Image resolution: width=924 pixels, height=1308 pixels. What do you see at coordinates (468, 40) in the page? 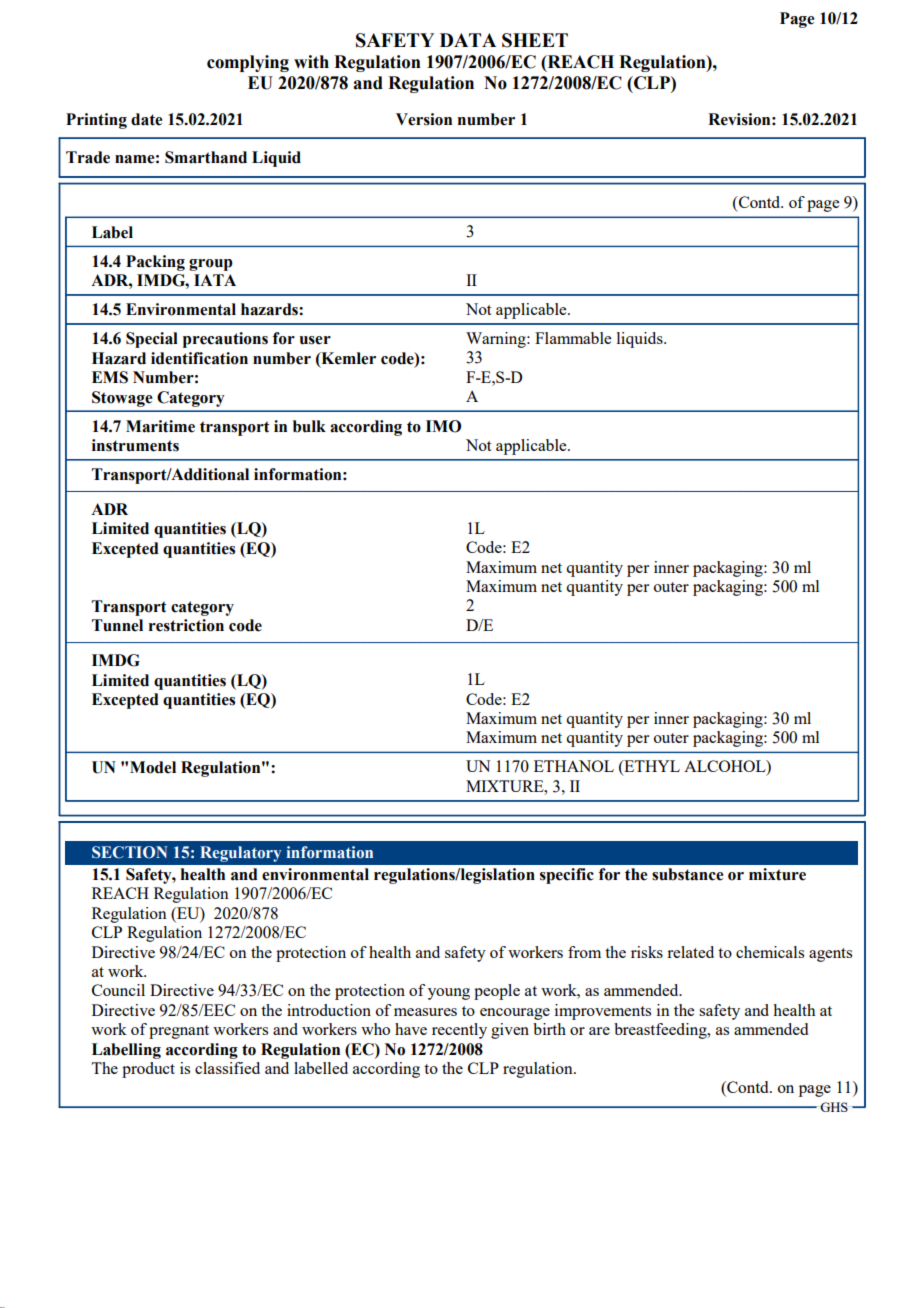
I see `DATA` at bounding box center [468, 40].
